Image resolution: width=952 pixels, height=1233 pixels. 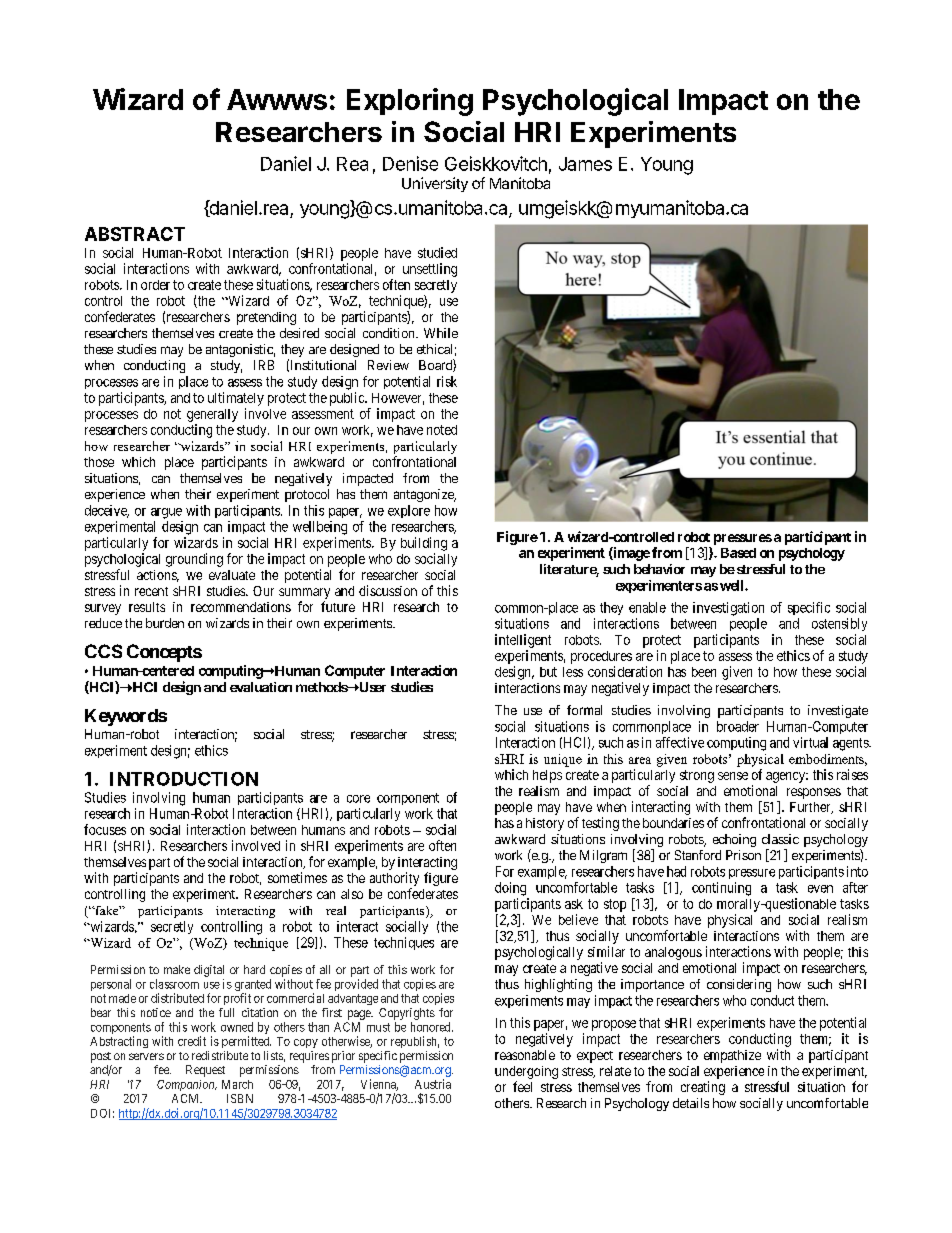 I want to click on Denise, so click(x=410, y=163).
